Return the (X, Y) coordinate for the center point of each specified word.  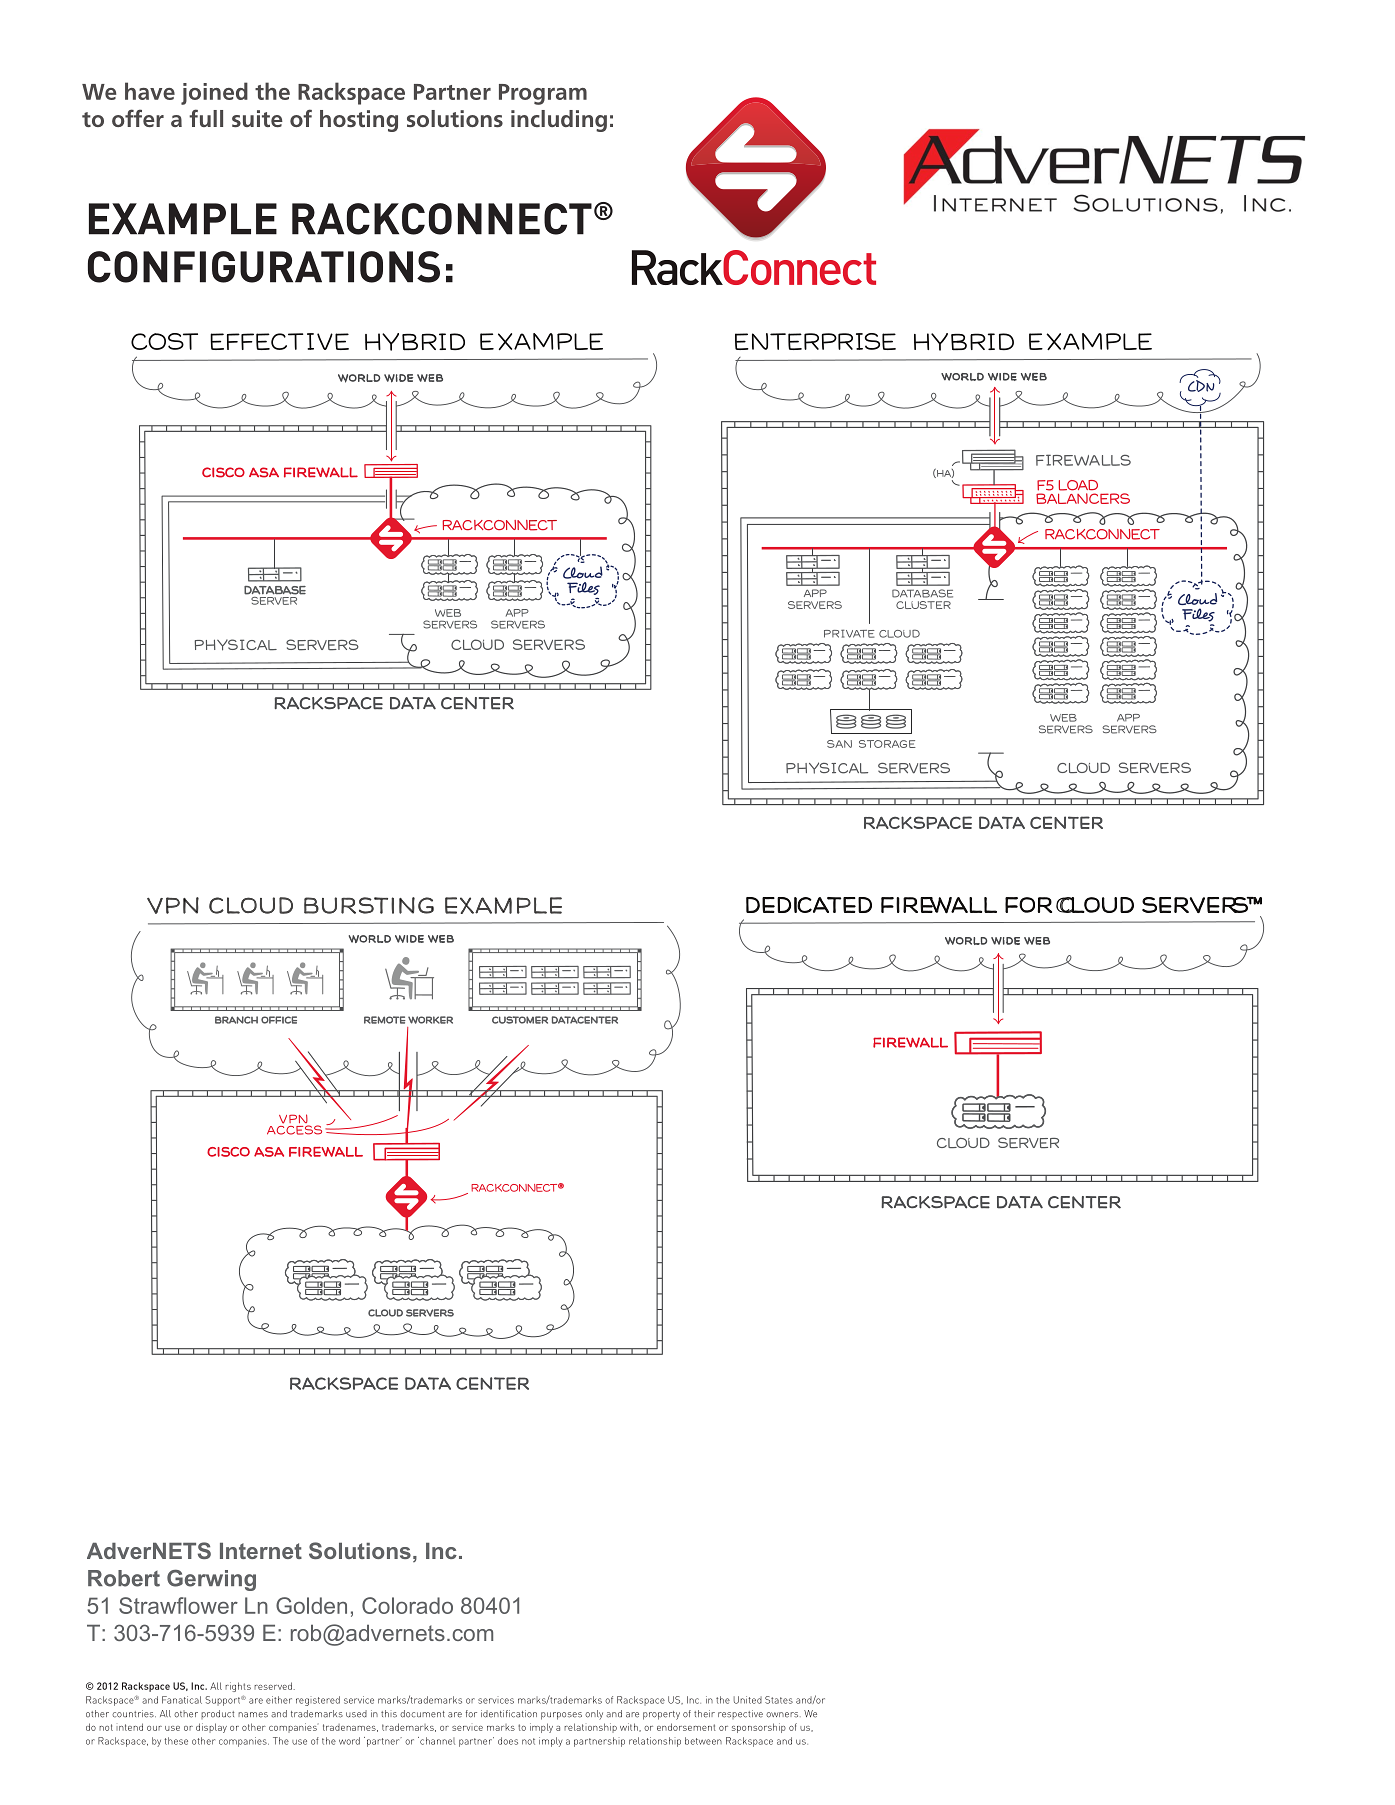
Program (543, 94)
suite (257, 118)
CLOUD (1095, 905)
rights (238, 1687)
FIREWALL (939, 905)
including (559, 121)
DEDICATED (809, 905)
